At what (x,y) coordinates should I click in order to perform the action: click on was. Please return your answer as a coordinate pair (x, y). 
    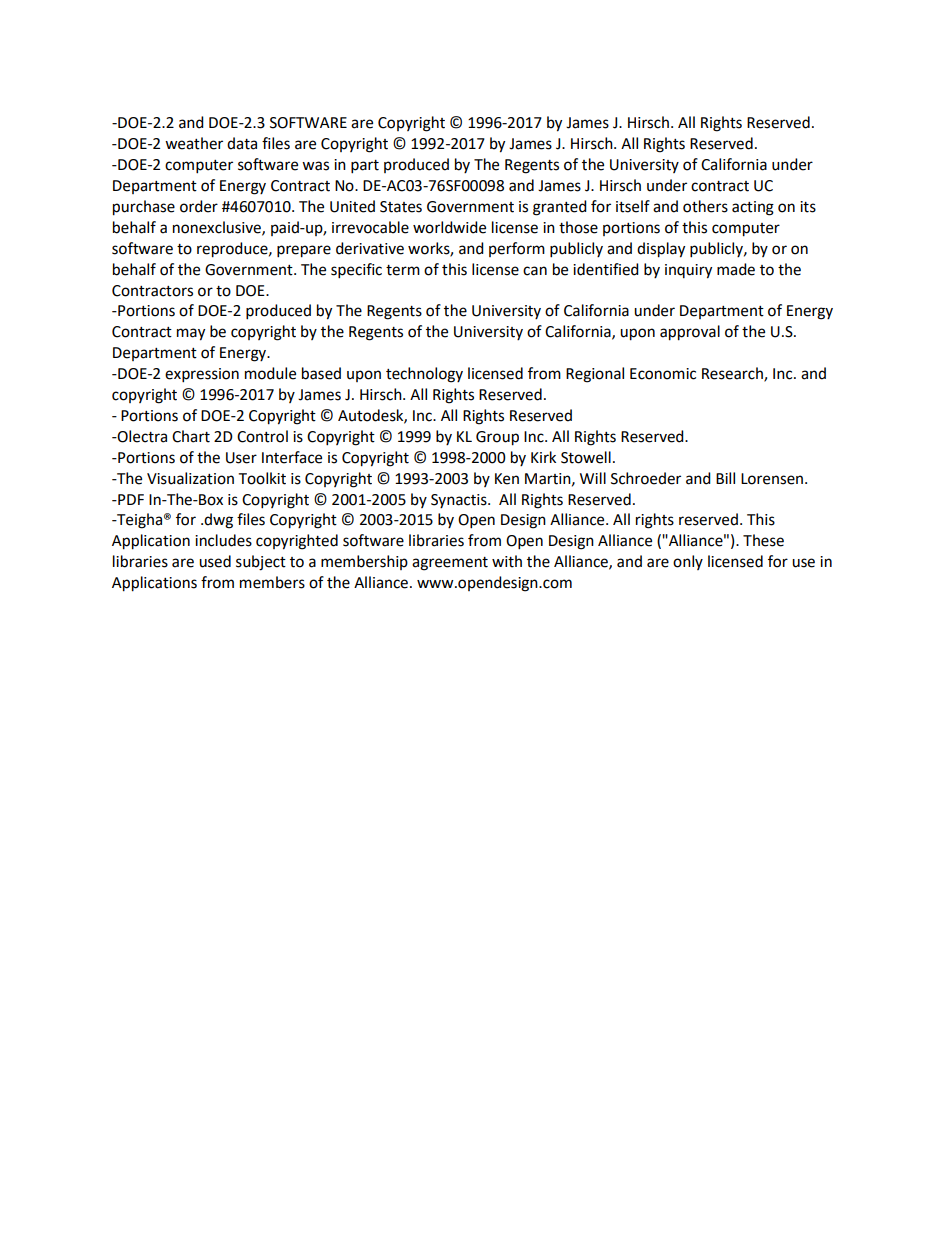
    Looking at the image, I should click on (315, 166).
